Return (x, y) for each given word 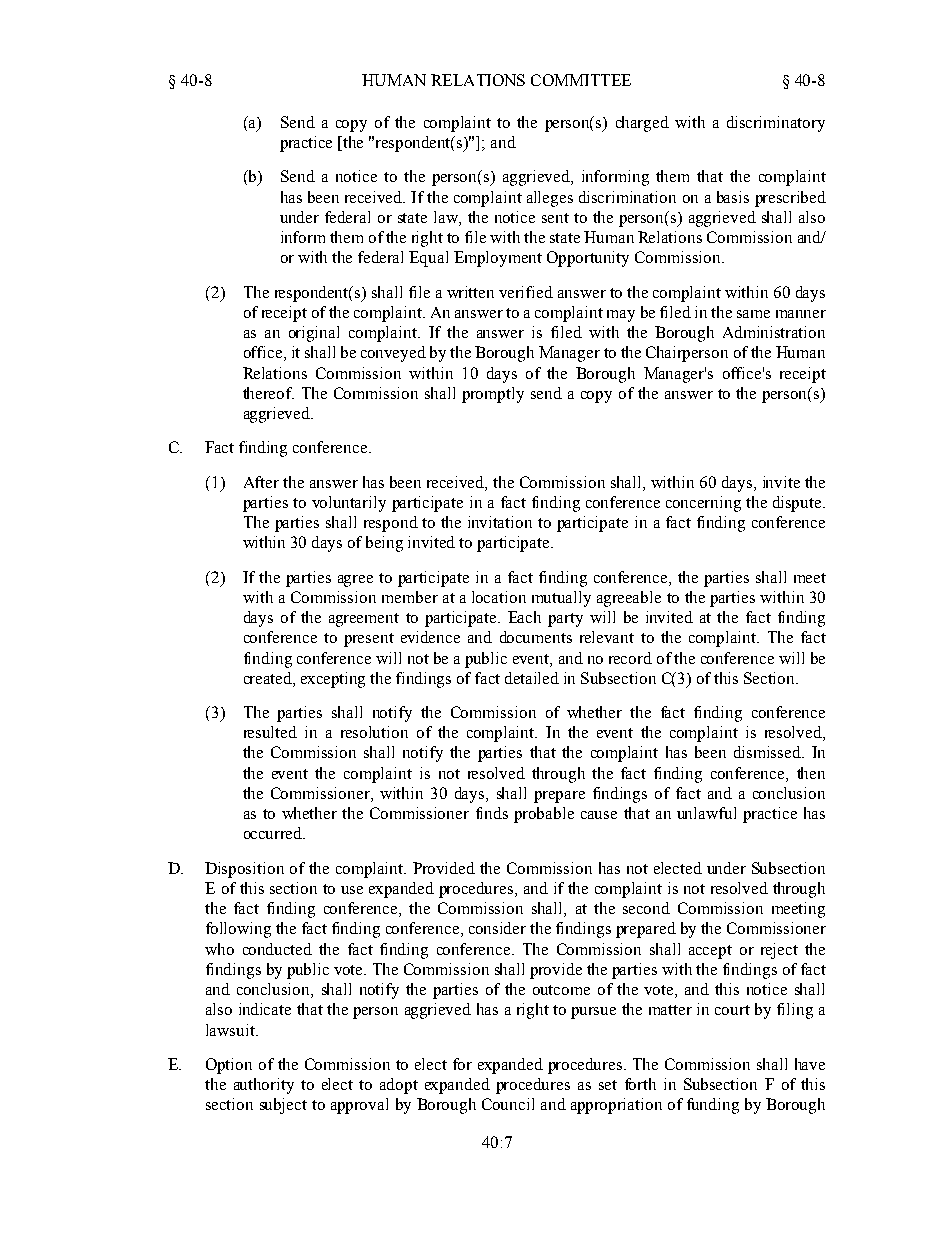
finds (492, 813)
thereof (268, 393)
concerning (703, 504)
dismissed (768, 752)
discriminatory (776, 124)
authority (264, 1086)
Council (508, 1104)
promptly (493, 395)
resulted (270, 732)
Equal (428, 259)
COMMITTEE (581, 80)
